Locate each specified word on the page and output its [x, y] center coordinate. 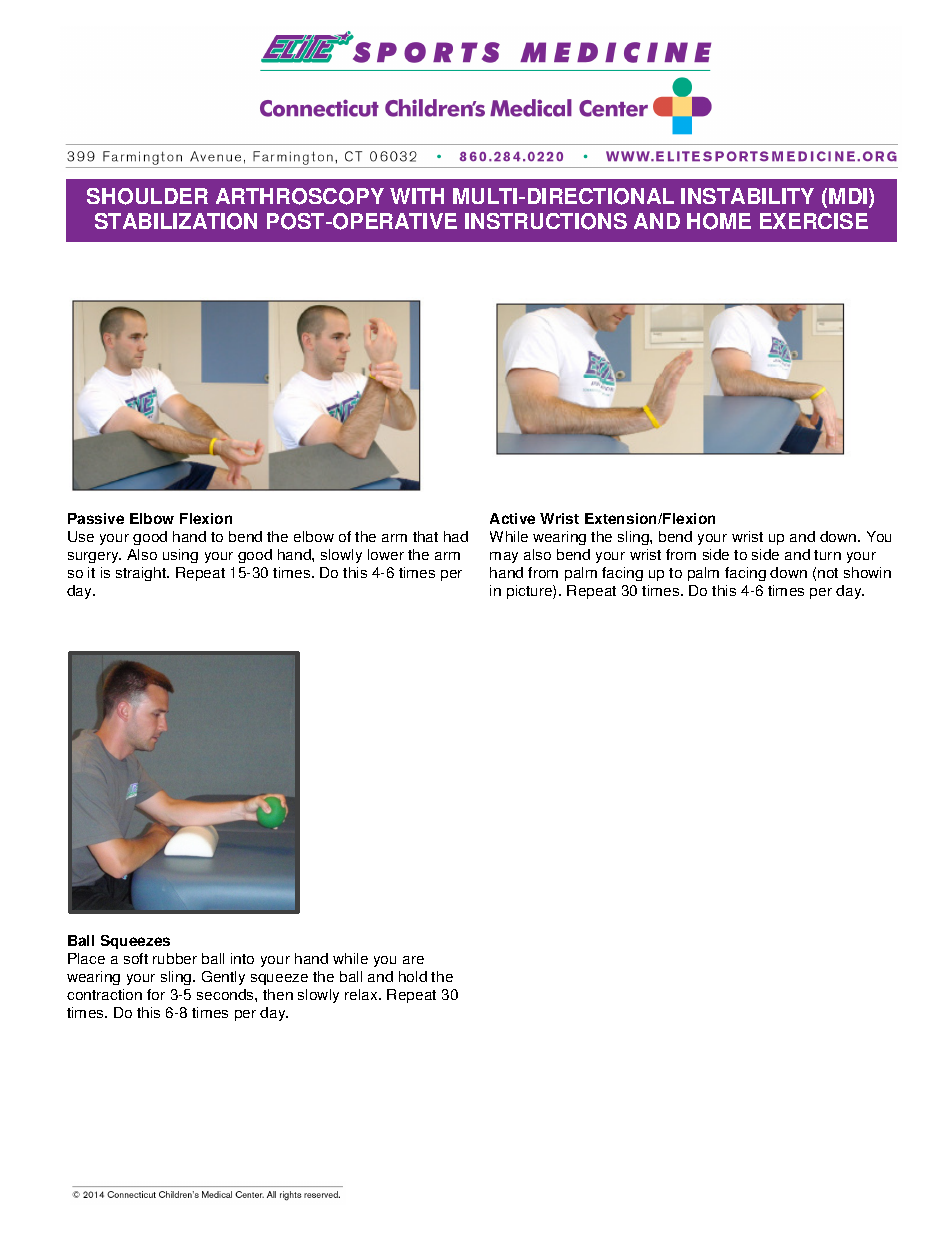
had [456, 536]
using [180, 556]
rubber [175, 958]
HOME [719, 221]
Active [512, 518]
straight [142, 574]
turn [827, 555]
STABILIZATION [176, 221]
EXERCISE [814, 221]
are [413, 960]
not [828, 573]
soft [136, 958]
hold [413, 976]
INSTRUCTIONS [546, 221]
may [504, 557]
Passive [96, 518]
